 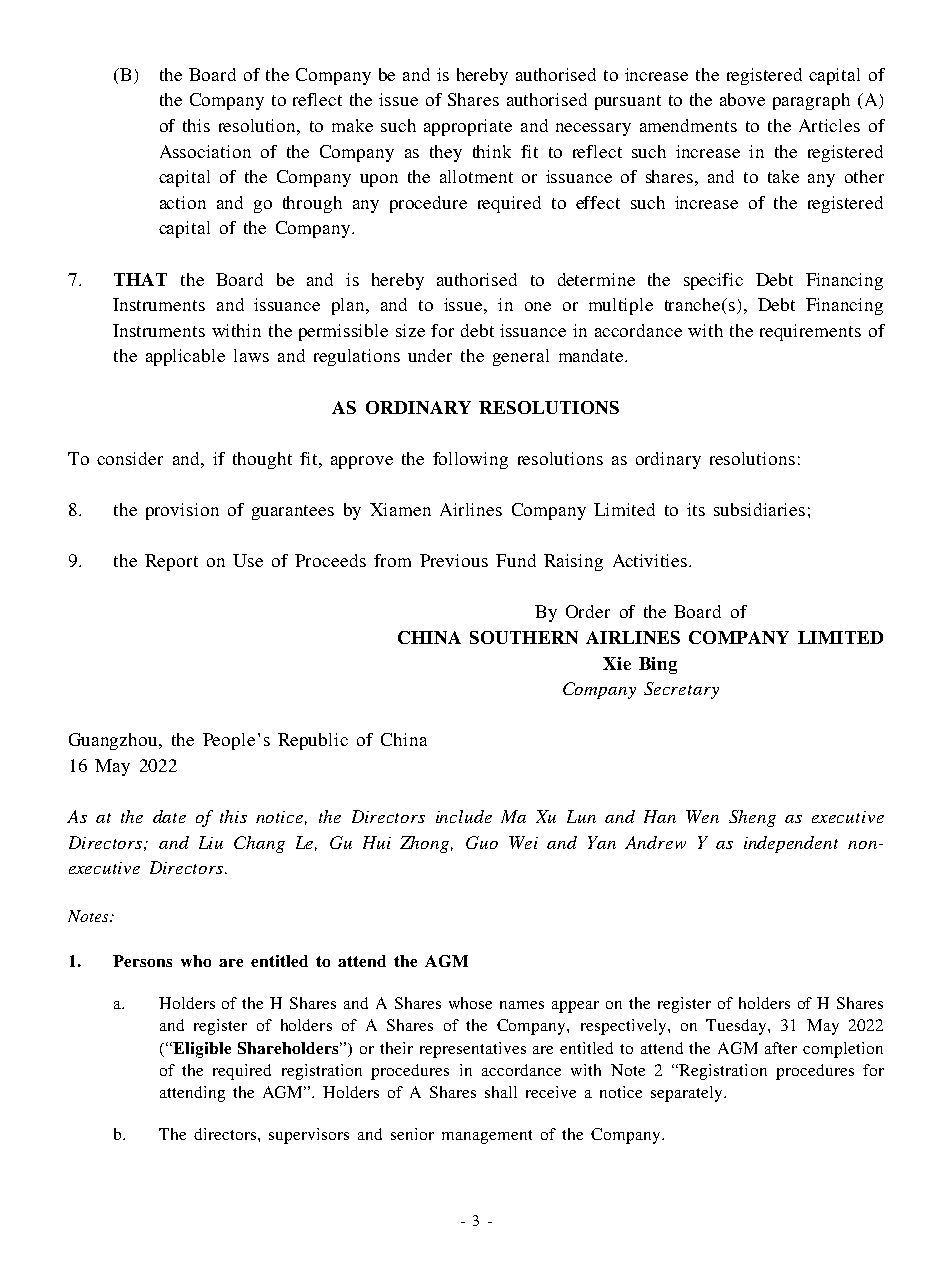 What do you see at coordinates (205, 151) in the screenshot?
I see `Association` at bounding box center [205, 151].
